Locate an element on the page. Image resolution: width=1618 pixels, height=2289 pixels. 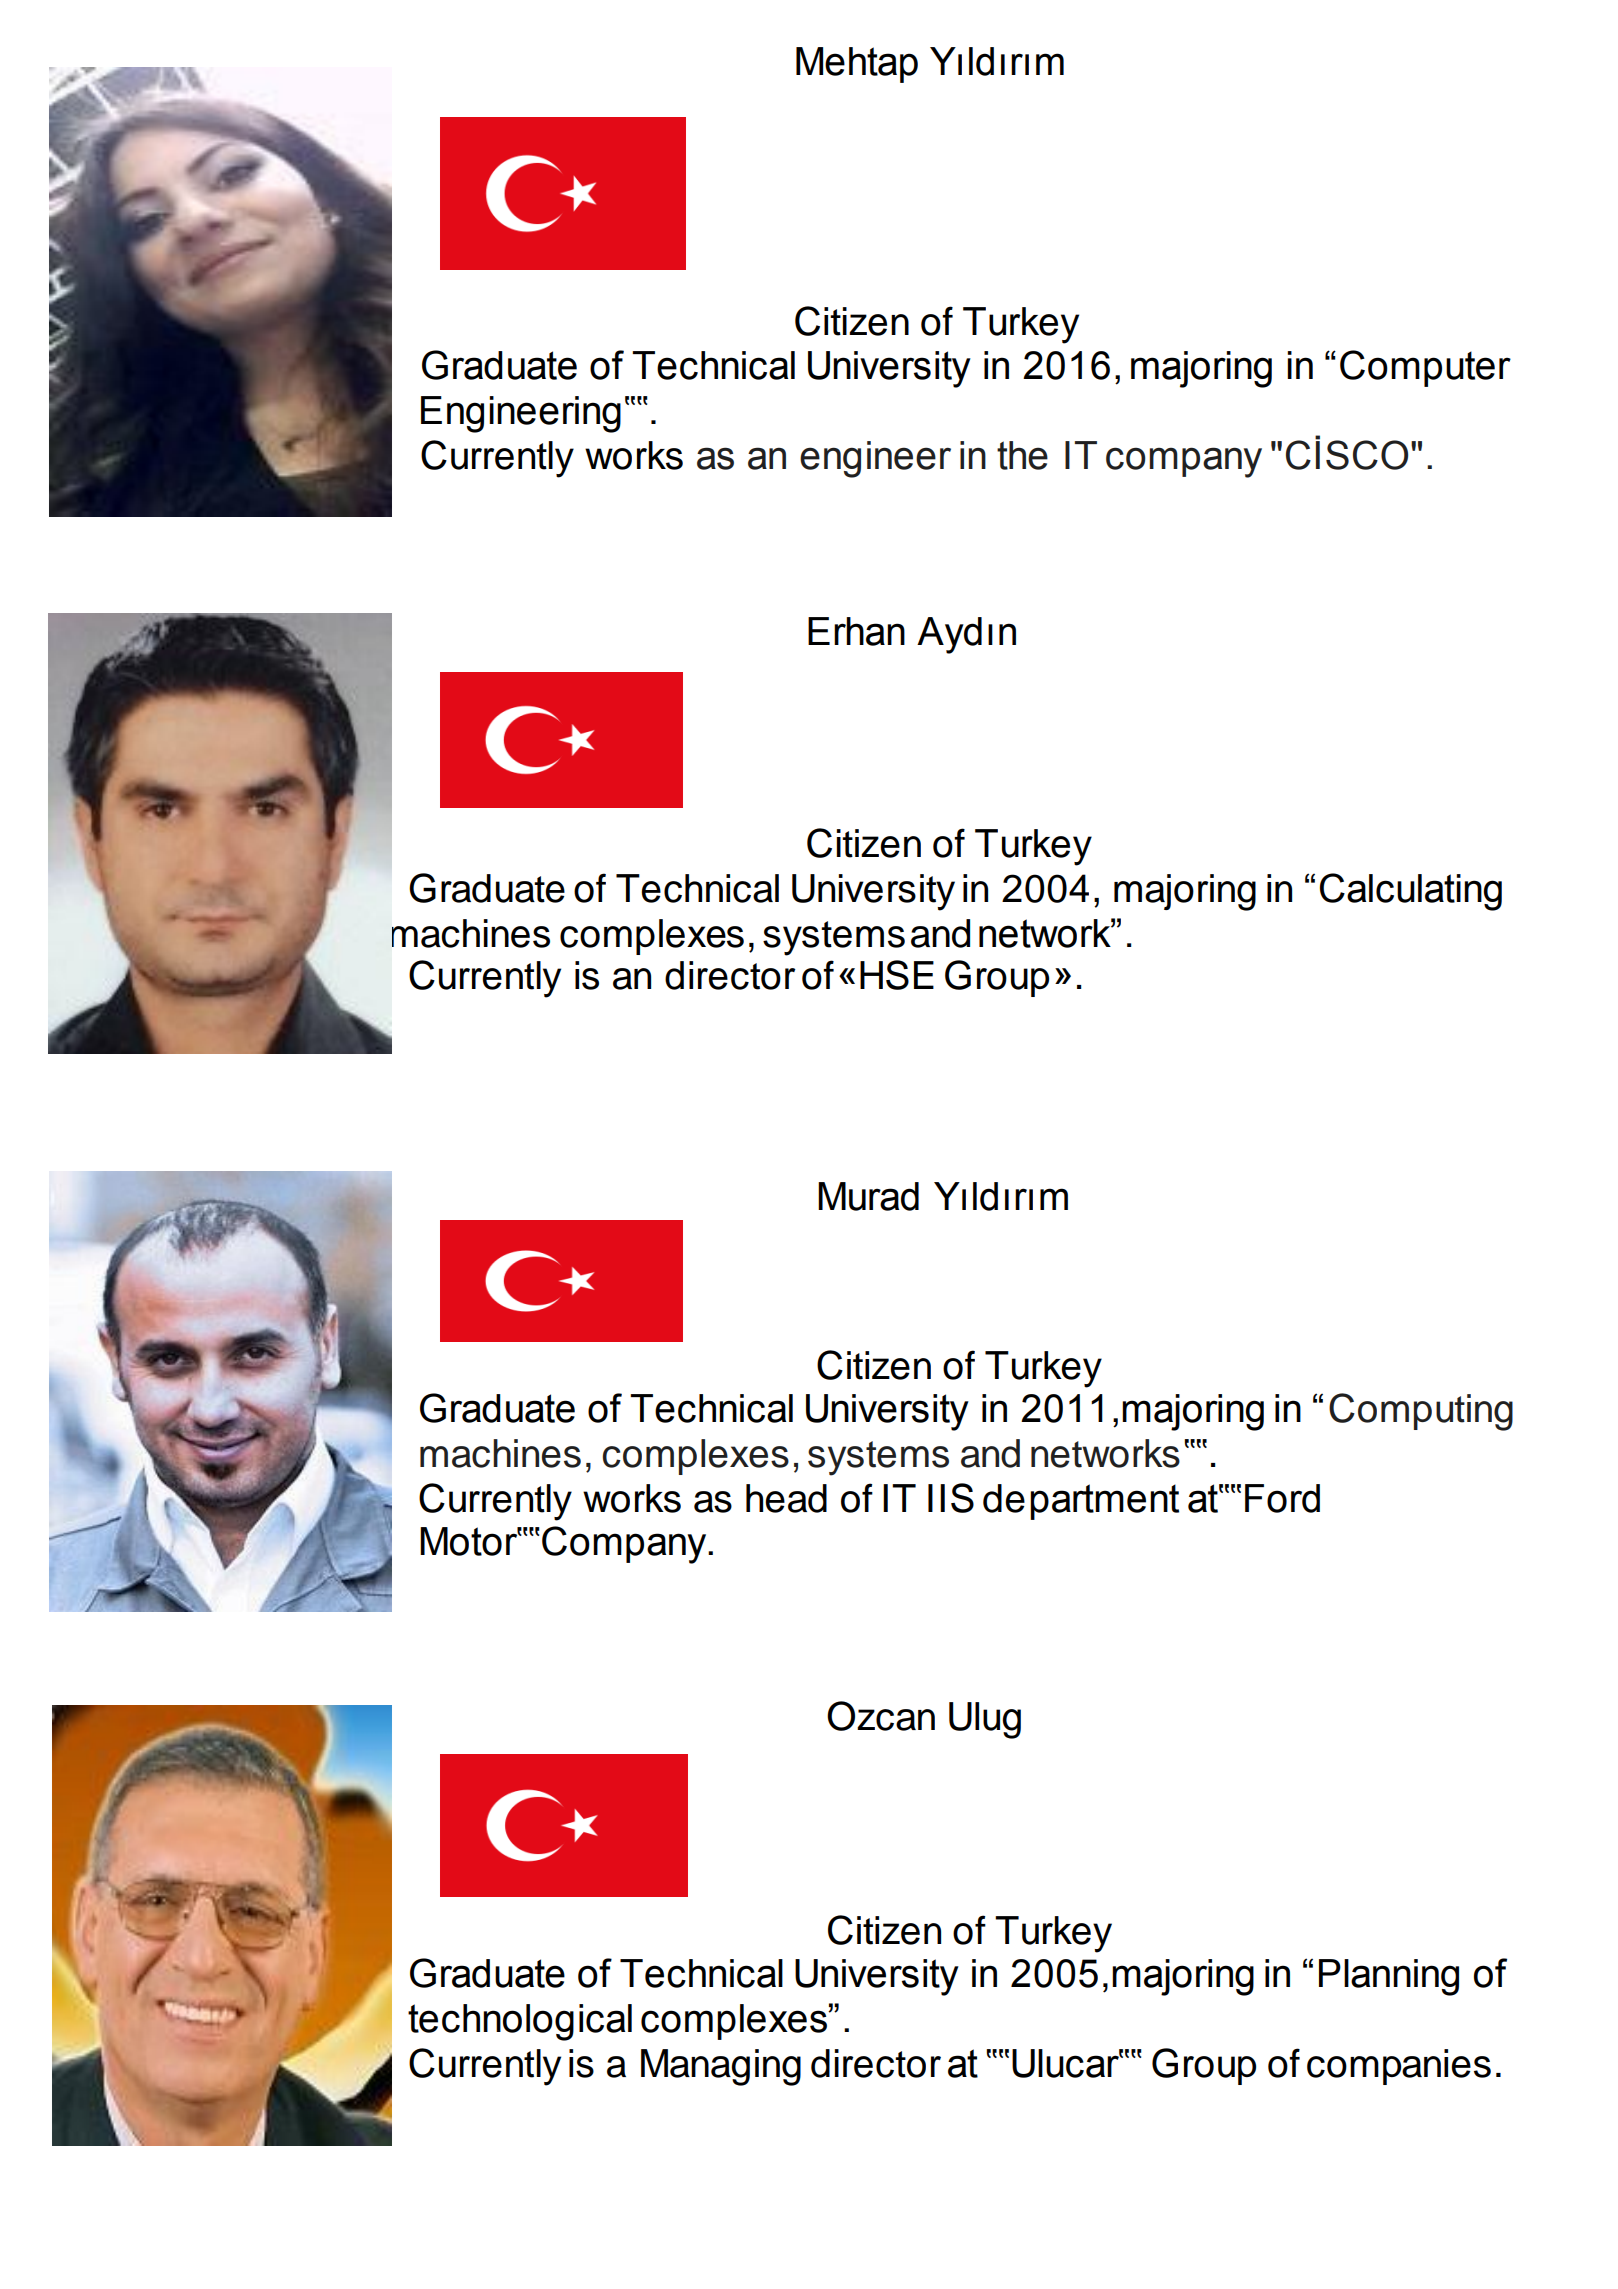
Managing is located at coordinates (721, 2067).
